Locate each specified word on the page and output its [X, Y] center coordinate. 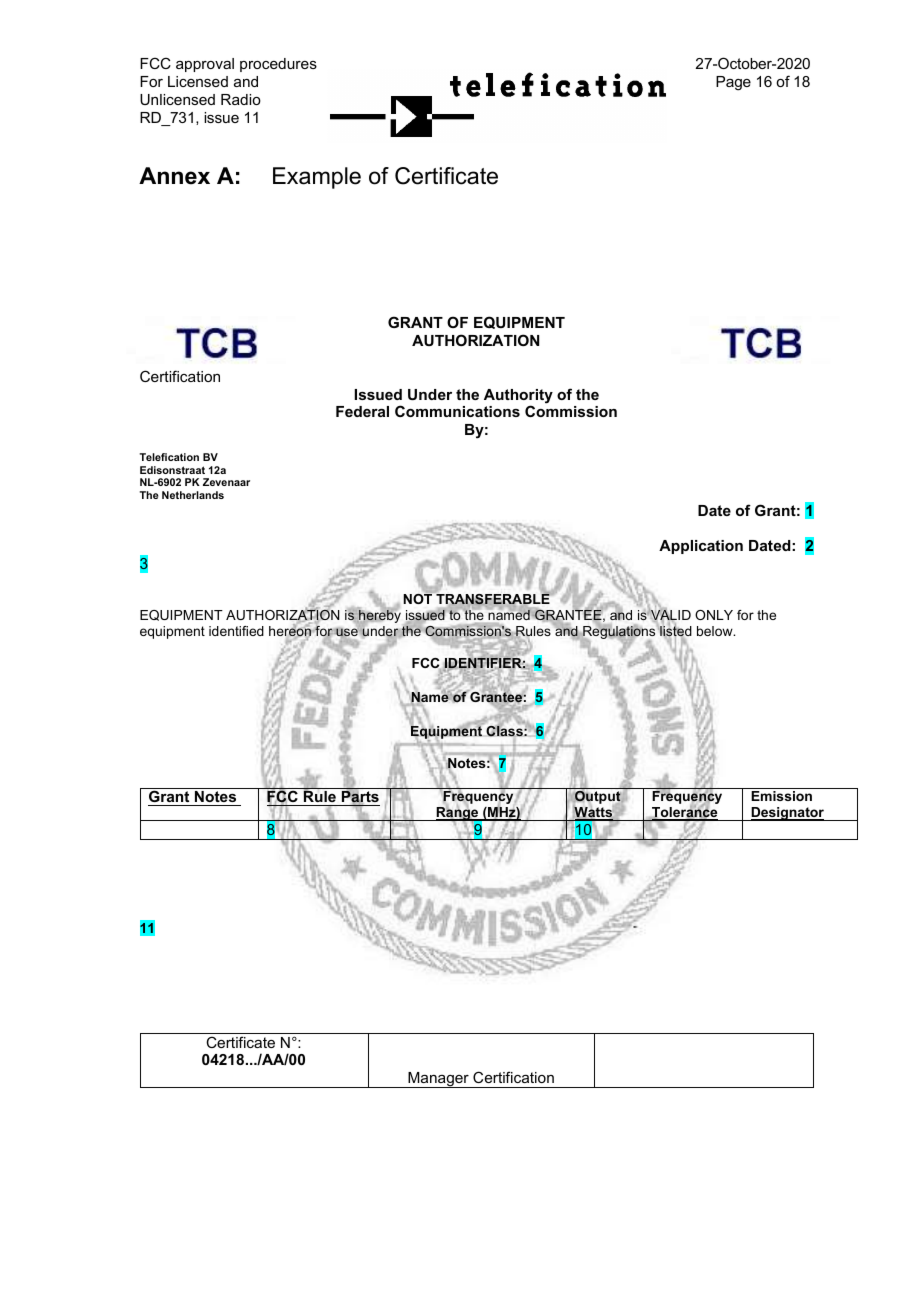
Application [701, 547]
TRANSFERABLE [493, 599]
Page [733, 83]
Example [317, 178]
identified [236, 631]
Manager [438, 1080]
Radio [241, 99]
